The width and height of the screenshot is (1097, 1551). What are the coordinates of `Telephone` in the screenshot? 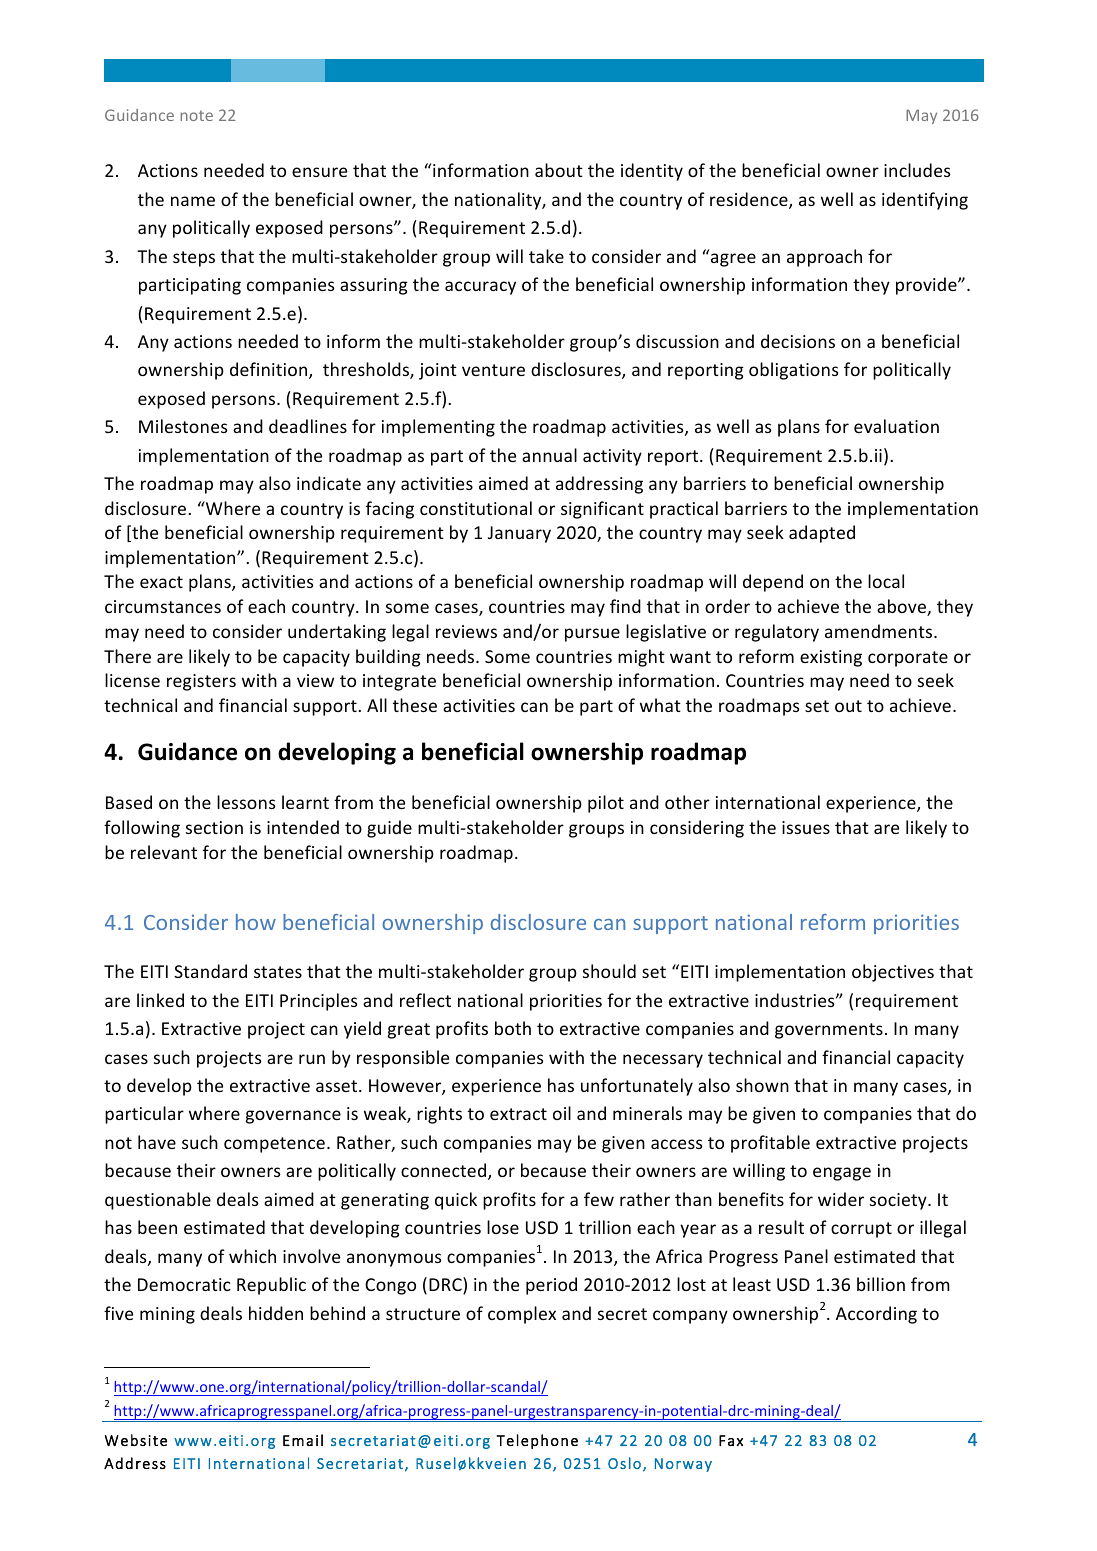 It's located at (537, 1441).
